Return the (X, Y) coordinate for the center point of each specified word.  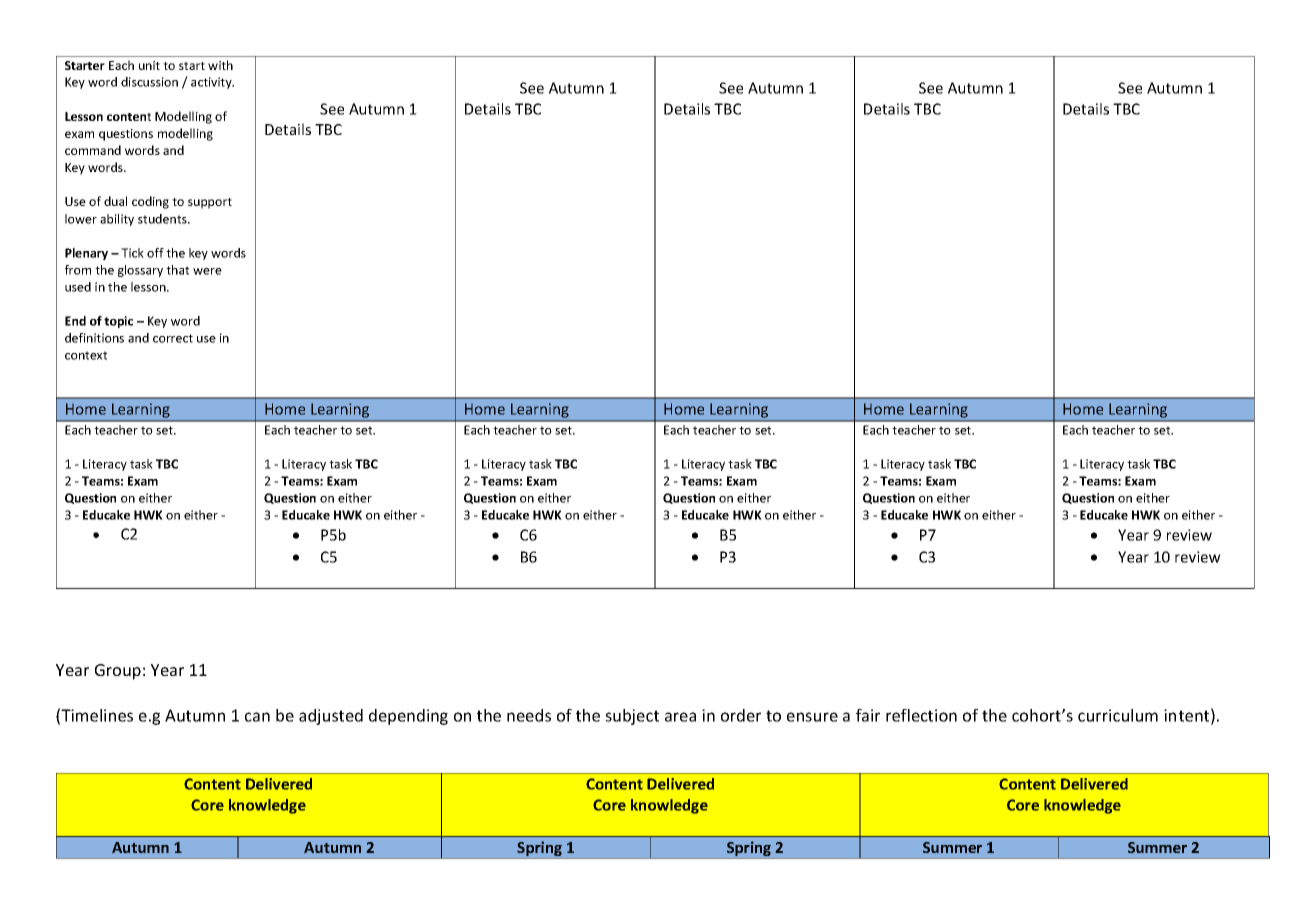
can (257, 717)
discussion (149, 82)
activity (212, 83)
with (220, 65)
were (207, 271)
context (86, 355)
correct (173, 338)
